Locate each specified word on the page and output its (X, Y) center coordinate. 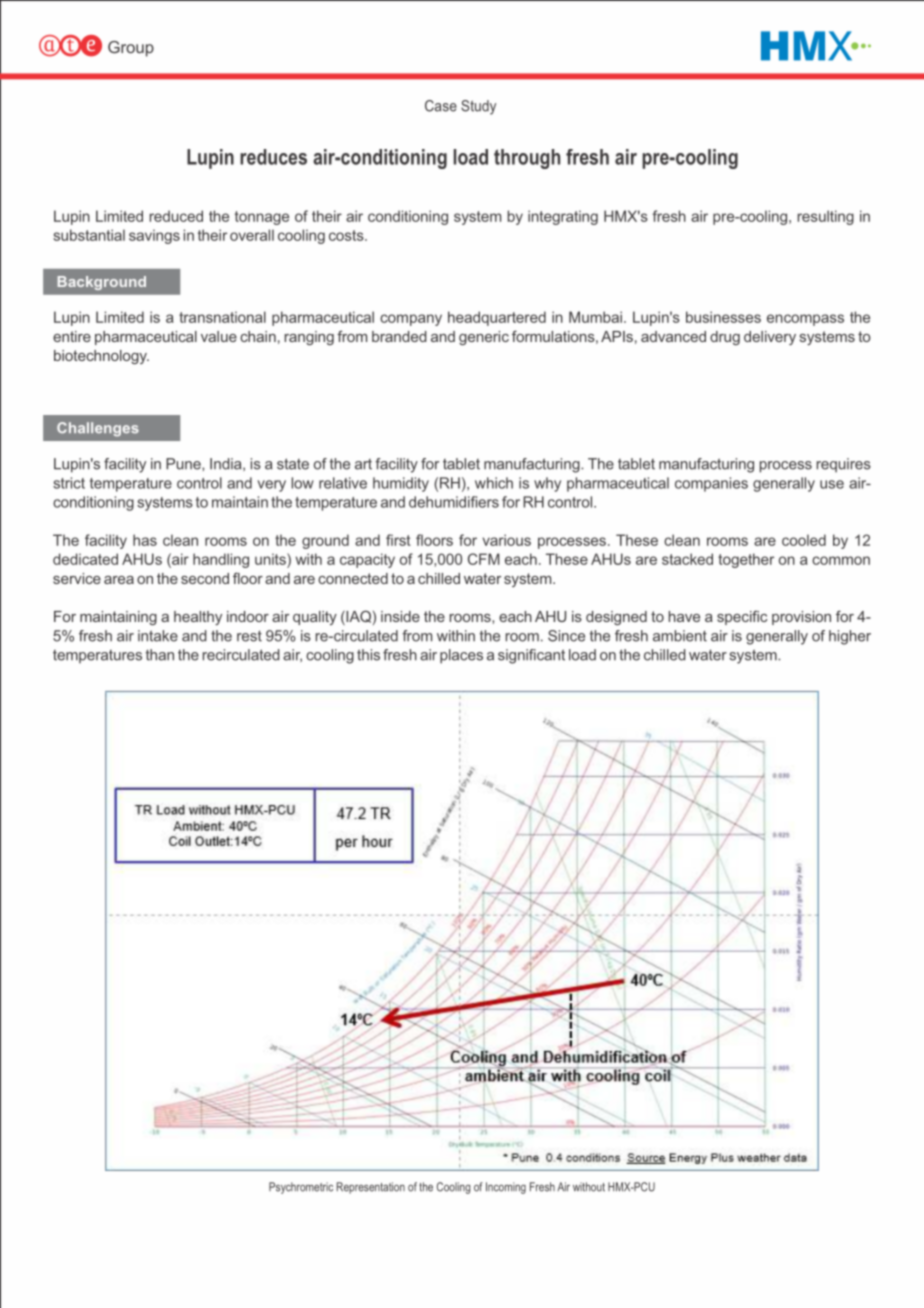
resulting (826, 217)
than (160, 655)
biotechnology (101, 357)
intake (158, 636)
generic (484, 338)
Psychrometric (301, 1188)
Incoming (506, 1188)
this (368, 655)
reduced (176, 216)
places (461, 656)
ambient (680, 636)
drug (725, 338)
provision (801, 618)
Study (478, 107)
